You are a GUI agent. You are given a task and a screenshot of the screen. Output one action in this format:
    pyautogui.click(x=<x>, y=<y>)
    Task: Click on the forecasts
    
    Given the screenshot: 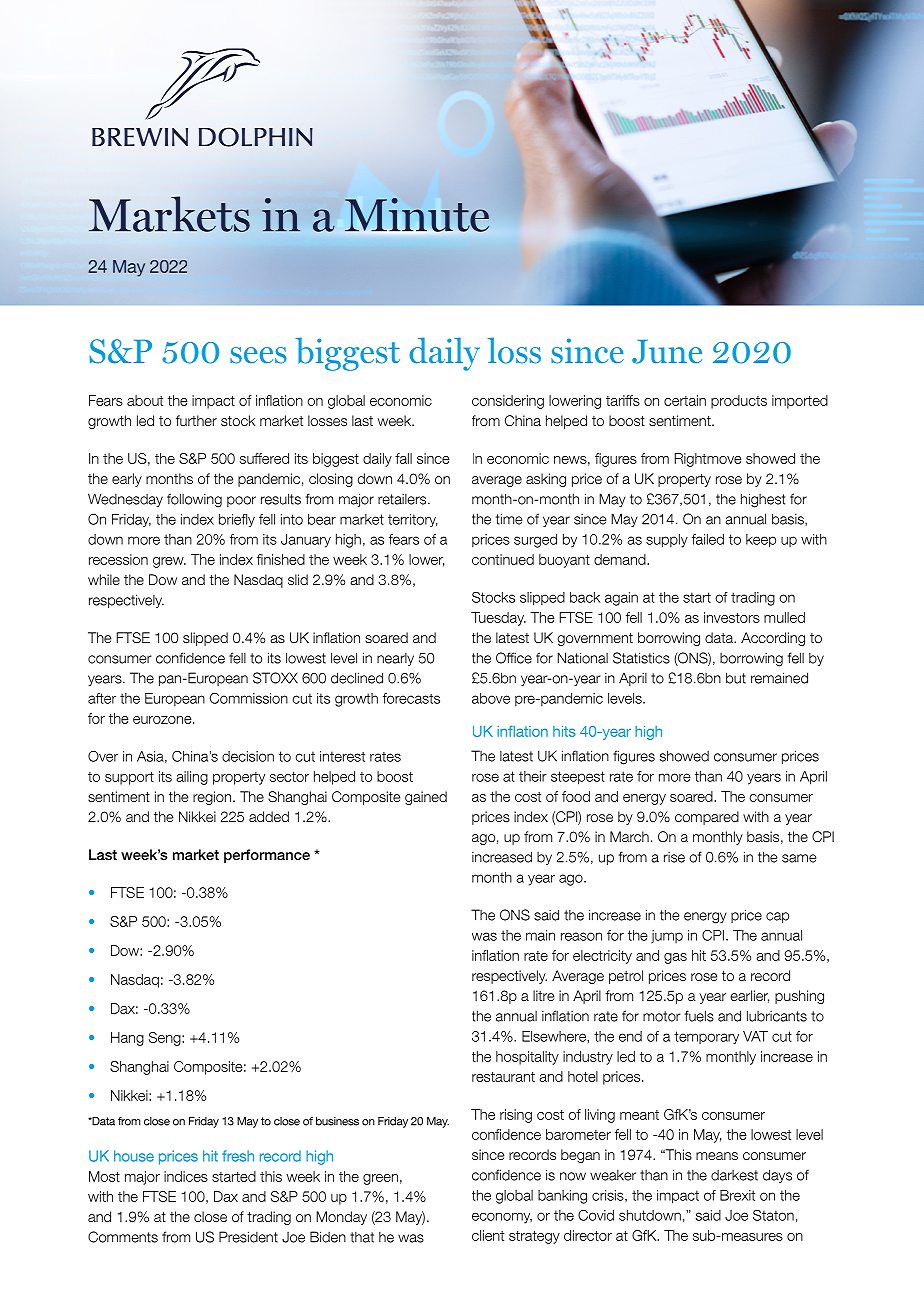 What is the action you would take?
    pyautogui.click(x=411, y=698)
